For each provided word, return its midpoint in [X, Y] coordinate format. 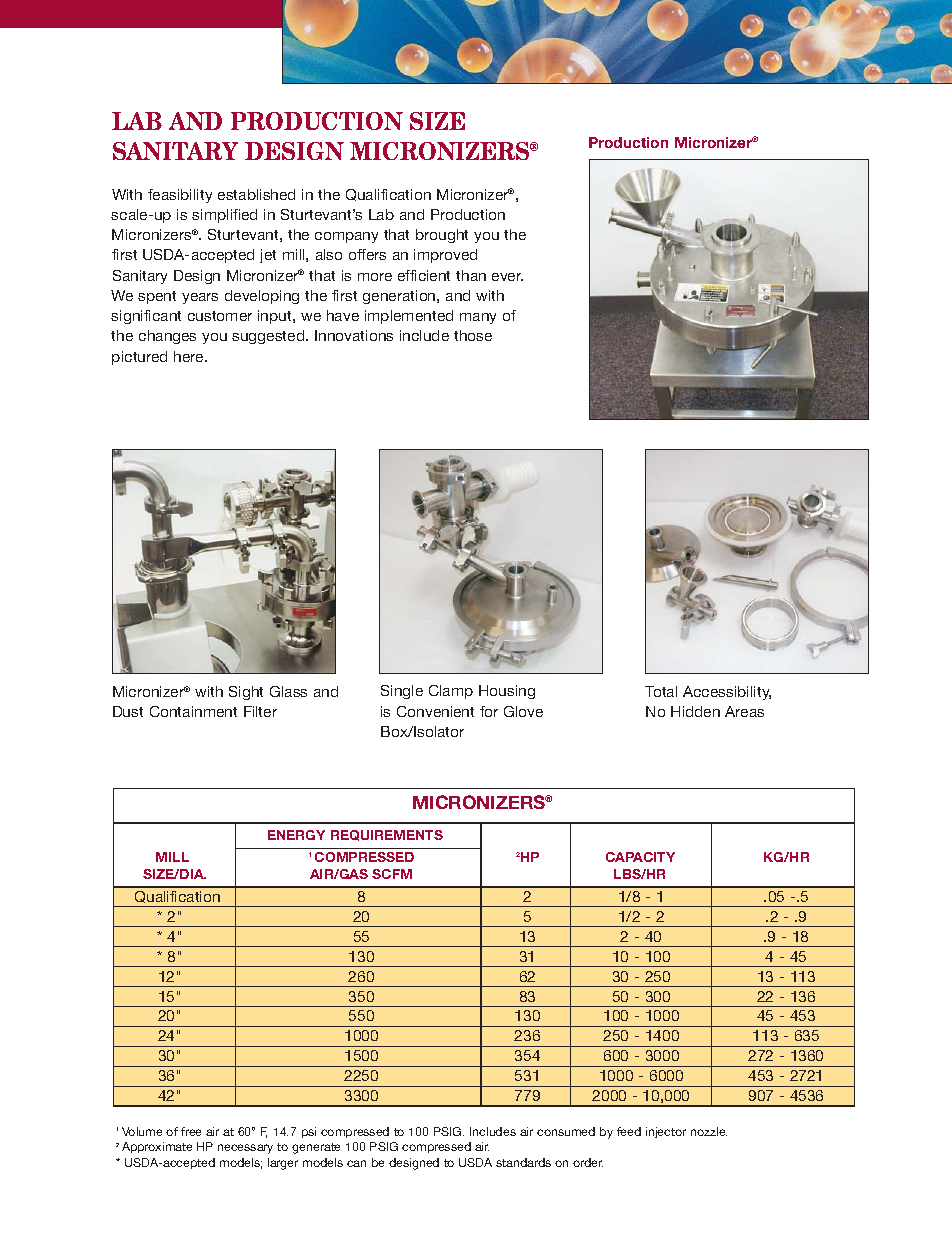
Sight [246, 693]
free [191, 1131]
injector [666, 1132]
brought [442, 236]
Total [661, 691]
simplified [224, 216]
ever [507, 277]
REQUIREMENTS [387, 835]
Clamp [451, 692]
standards [523, 1162]
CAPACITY [640, 857]
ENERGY [296, 835]
